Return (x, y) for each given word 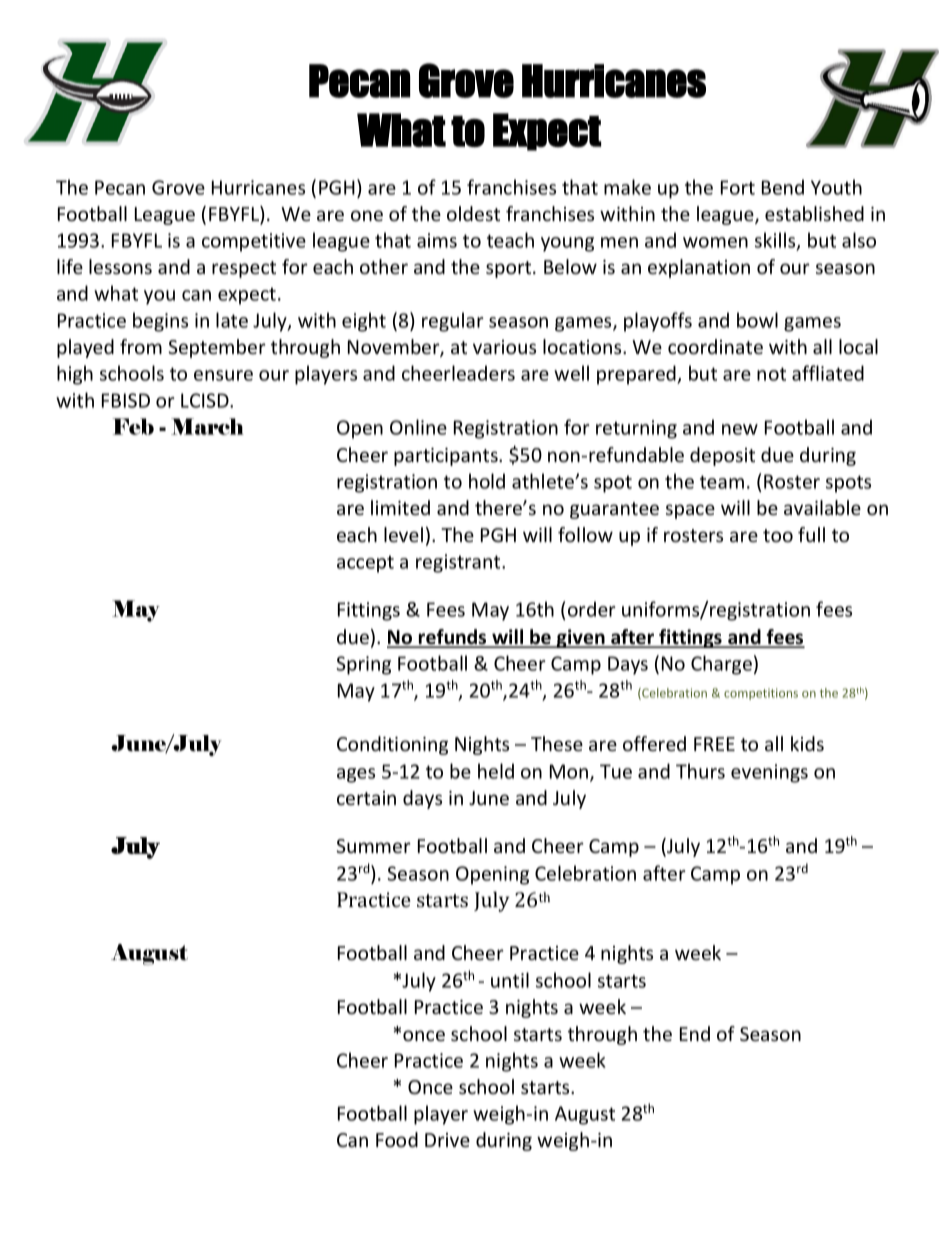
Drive (447, 1140)
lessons (120, 266)
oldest (473, 213)
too (778, 535)
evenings (769, 773)
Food (397, 1139)
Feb (133, 426)
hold (487, 481)
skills (776, 241)
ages (356, 775)
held (496, 771)
